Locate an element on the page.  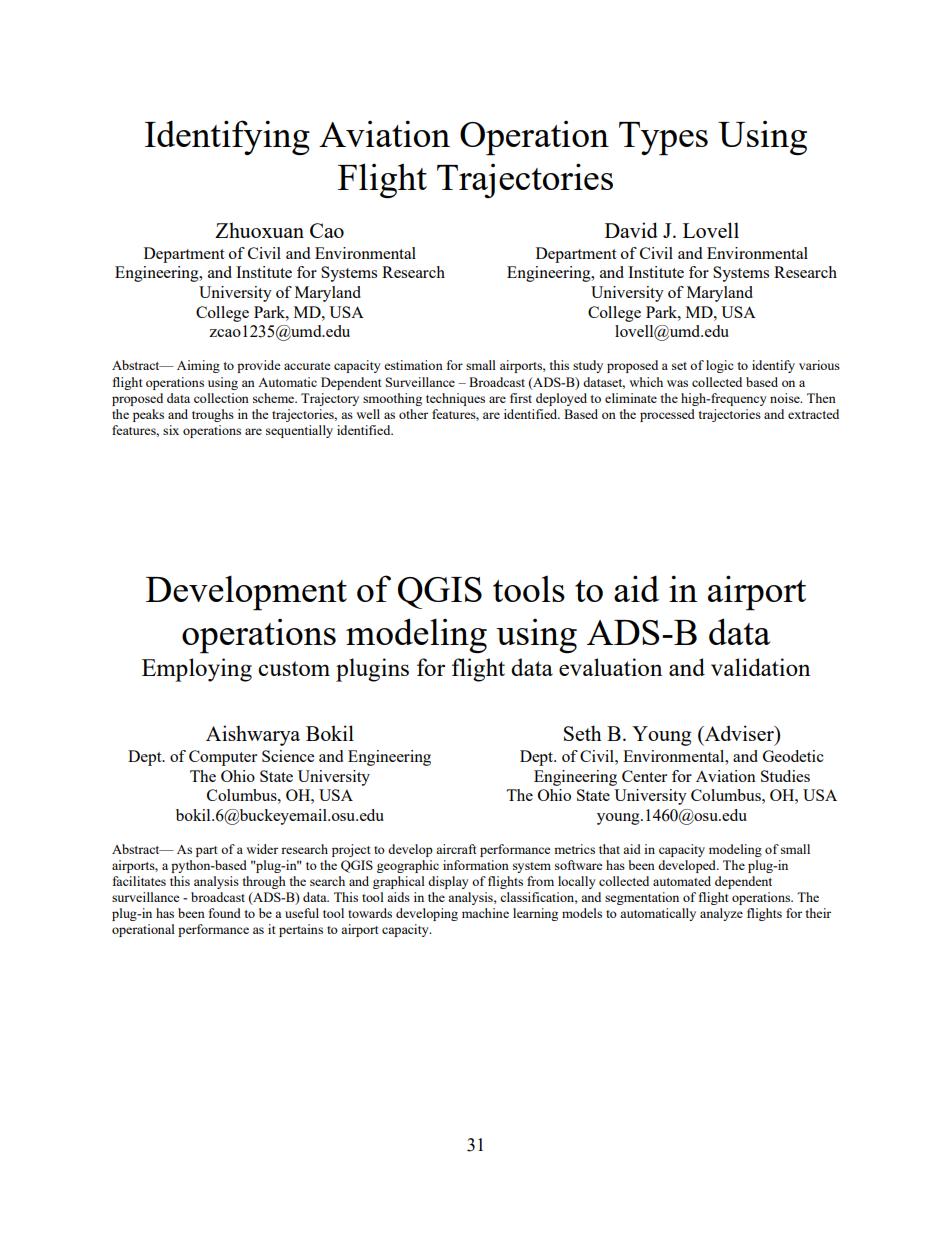
David is located at coordinates (631, 230).
